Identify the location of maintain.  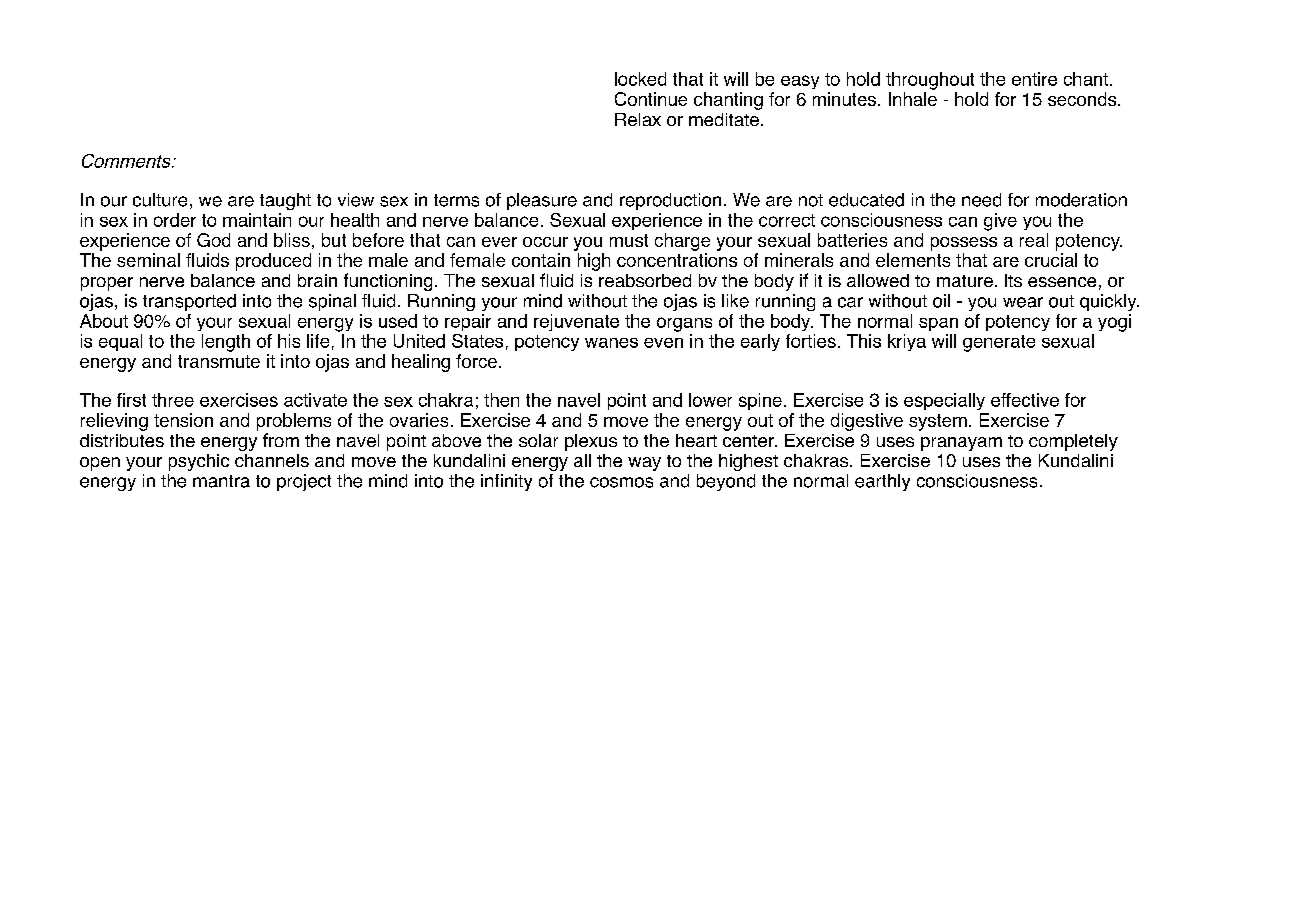
(257, 220).
